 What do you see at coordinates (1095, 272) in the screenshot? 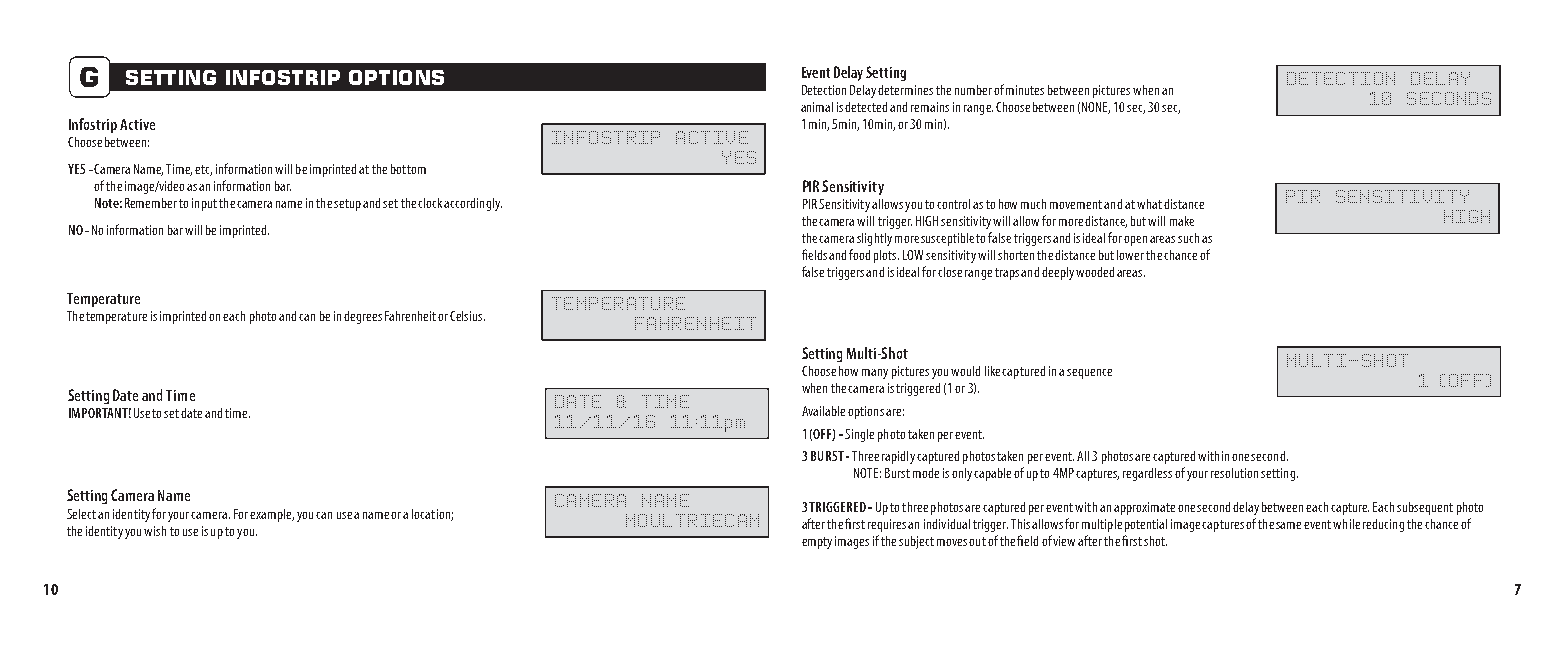
I see `wooded` at bounding box center [1095, 272].
